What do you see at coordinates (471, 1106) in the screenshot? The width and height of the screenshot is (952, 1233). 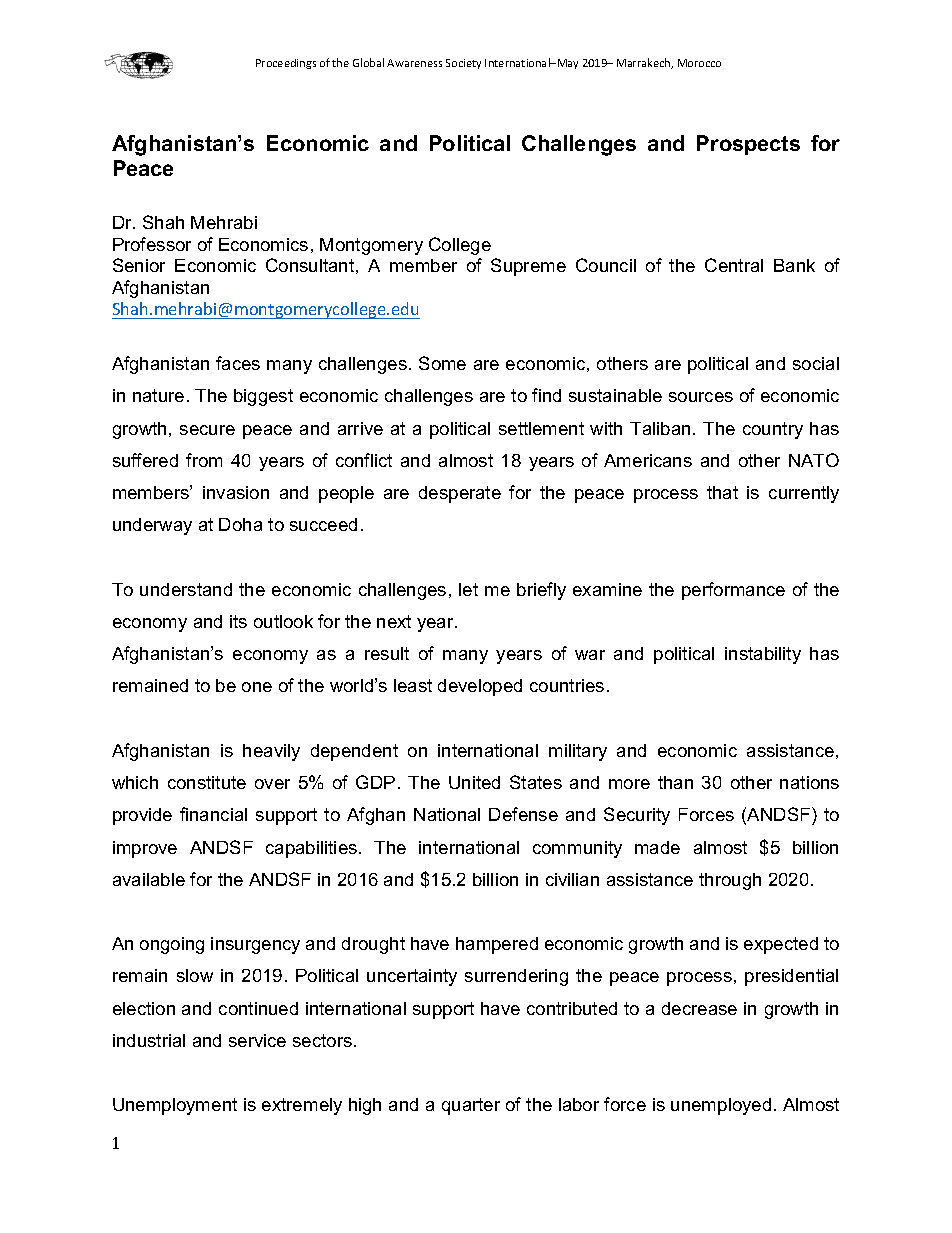 I see `quarter` at bounding box center [471, 1106].
